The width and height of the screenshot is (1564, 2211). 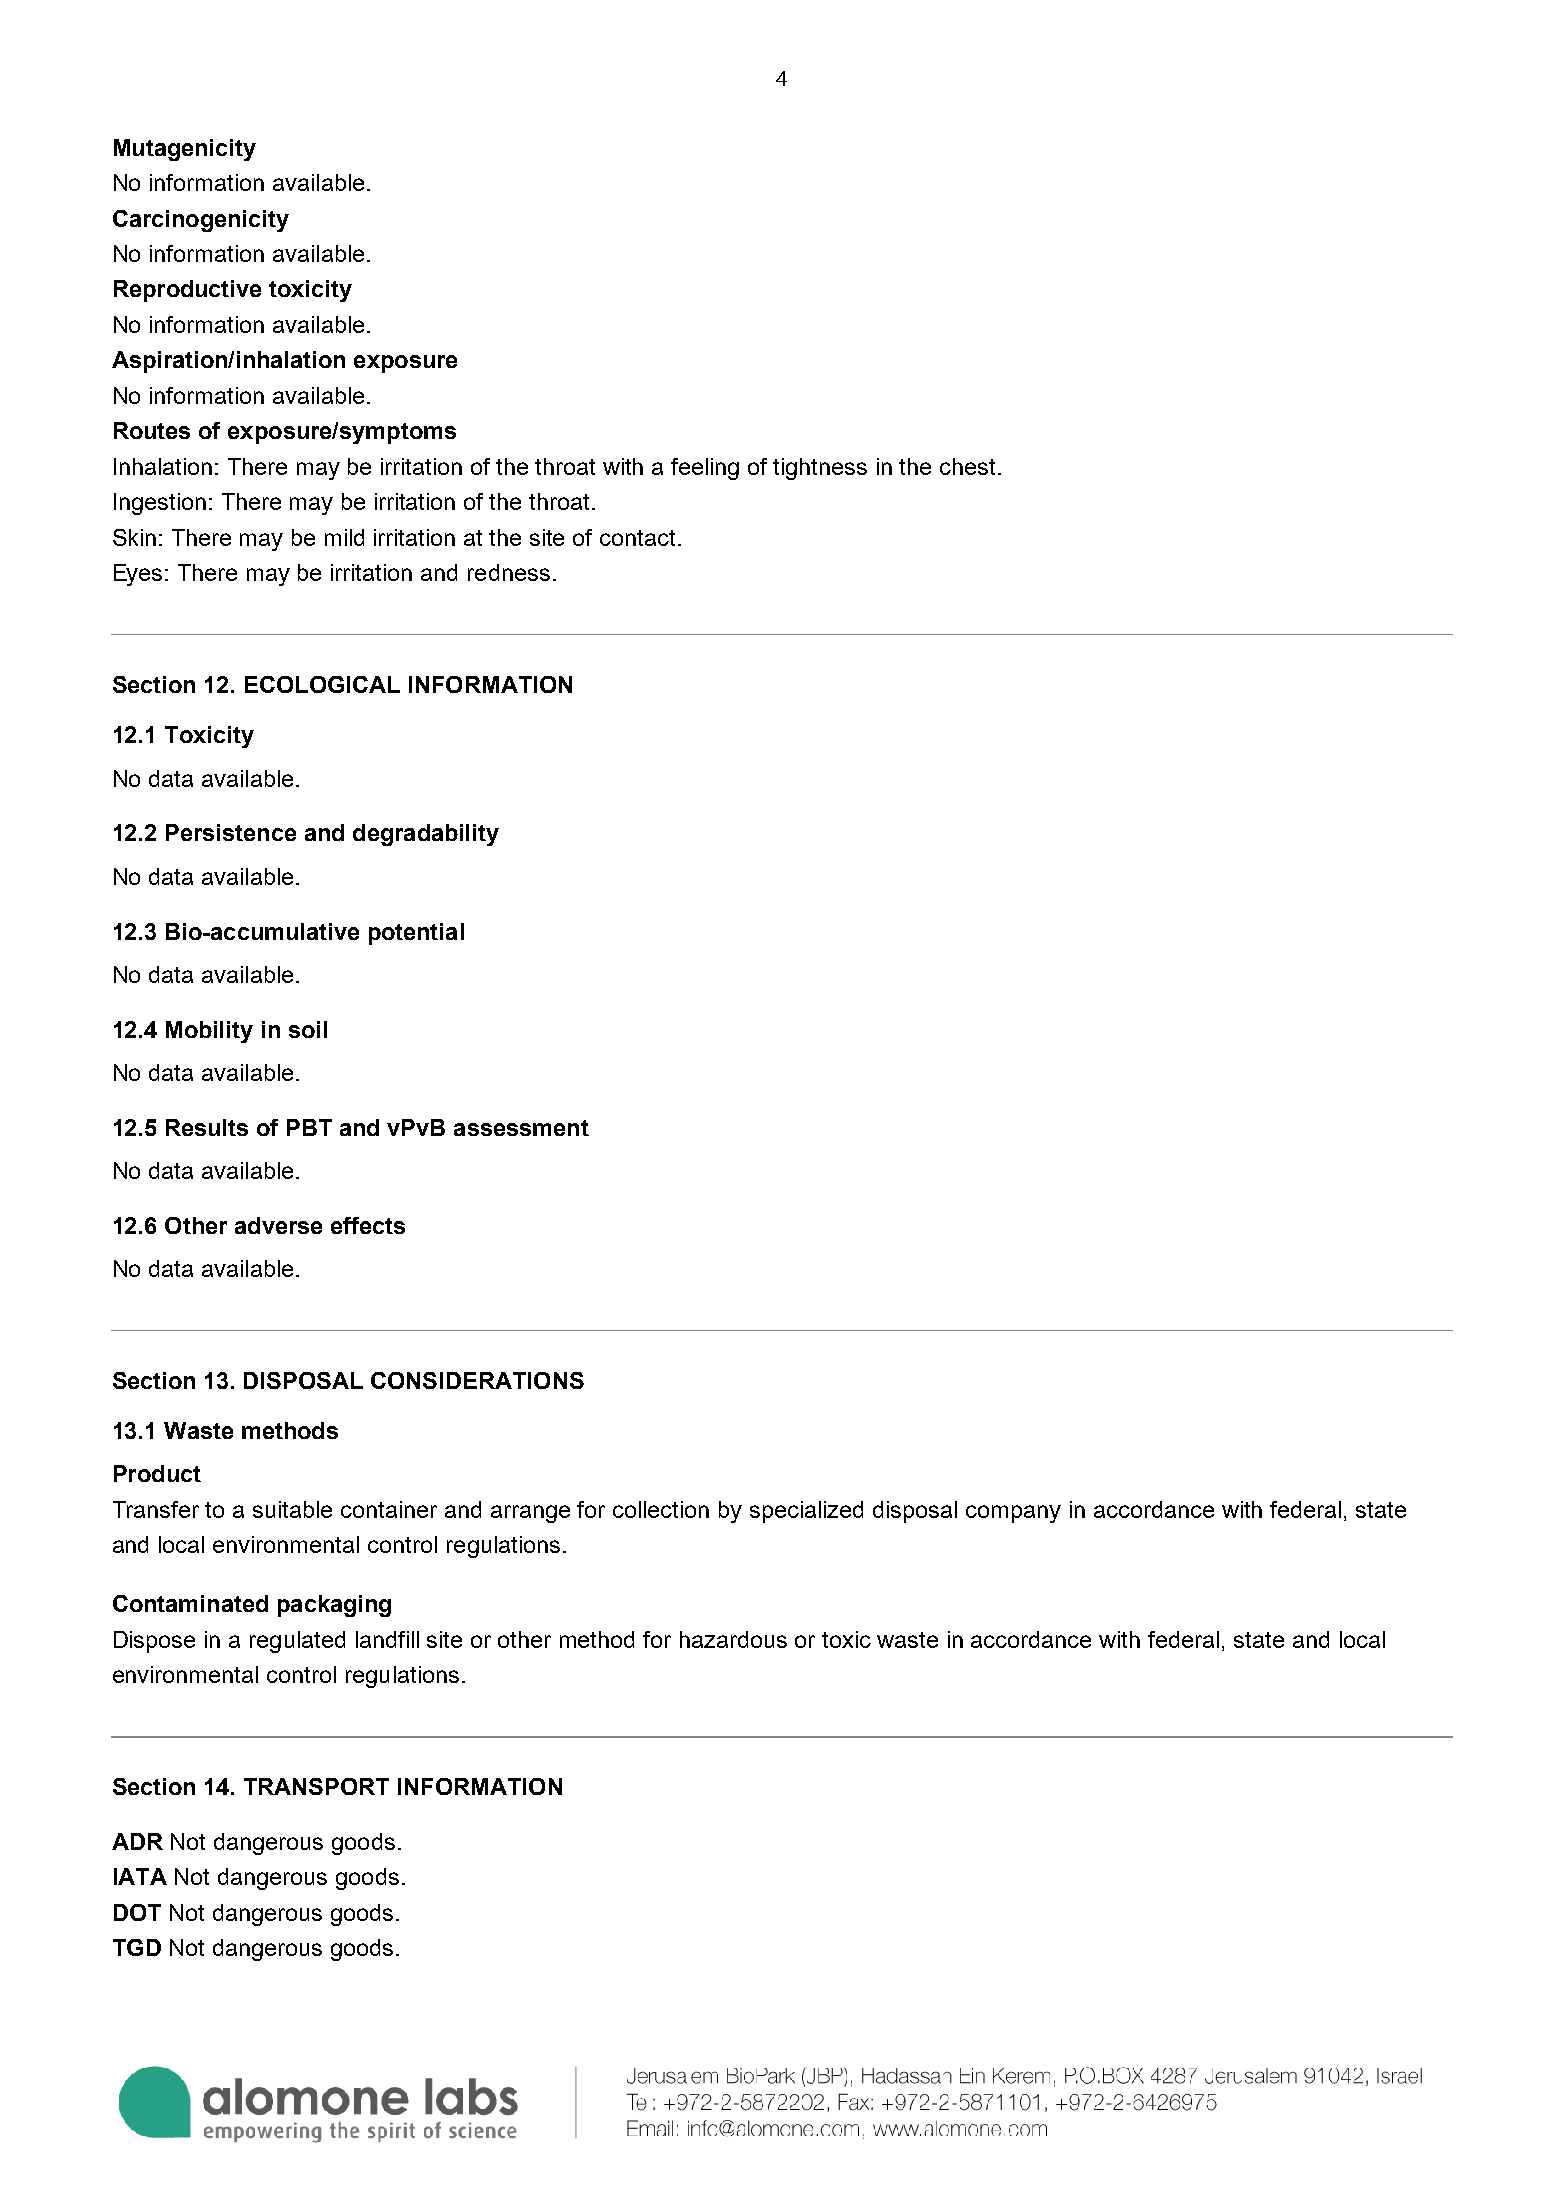 I want to click on Ingestion, so click(x=160, y=504).
